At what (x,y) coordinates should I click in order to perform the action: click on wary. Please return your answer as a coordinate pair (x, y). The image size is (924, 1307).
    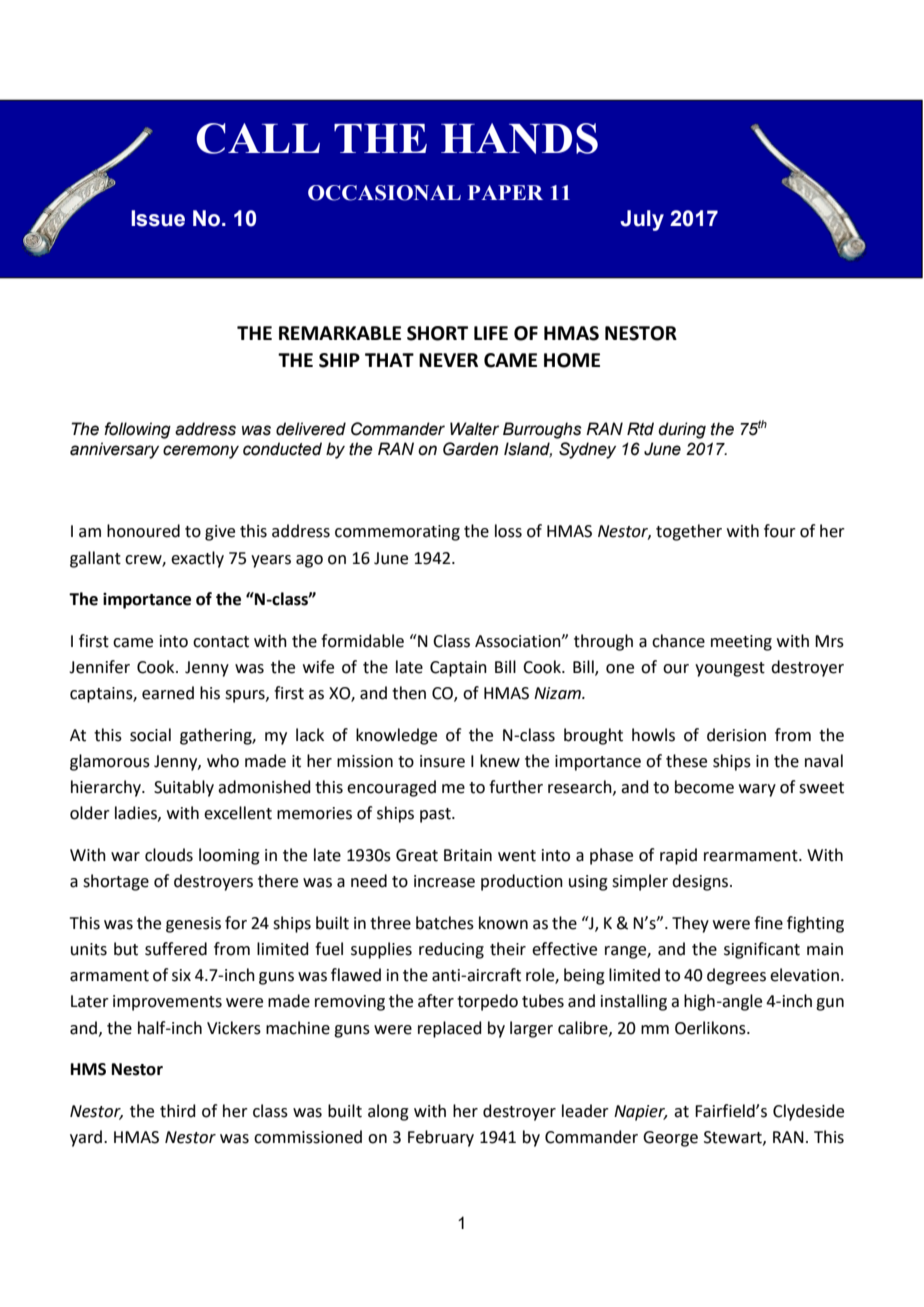
    Looking at the image, I should click on (757, 790).
